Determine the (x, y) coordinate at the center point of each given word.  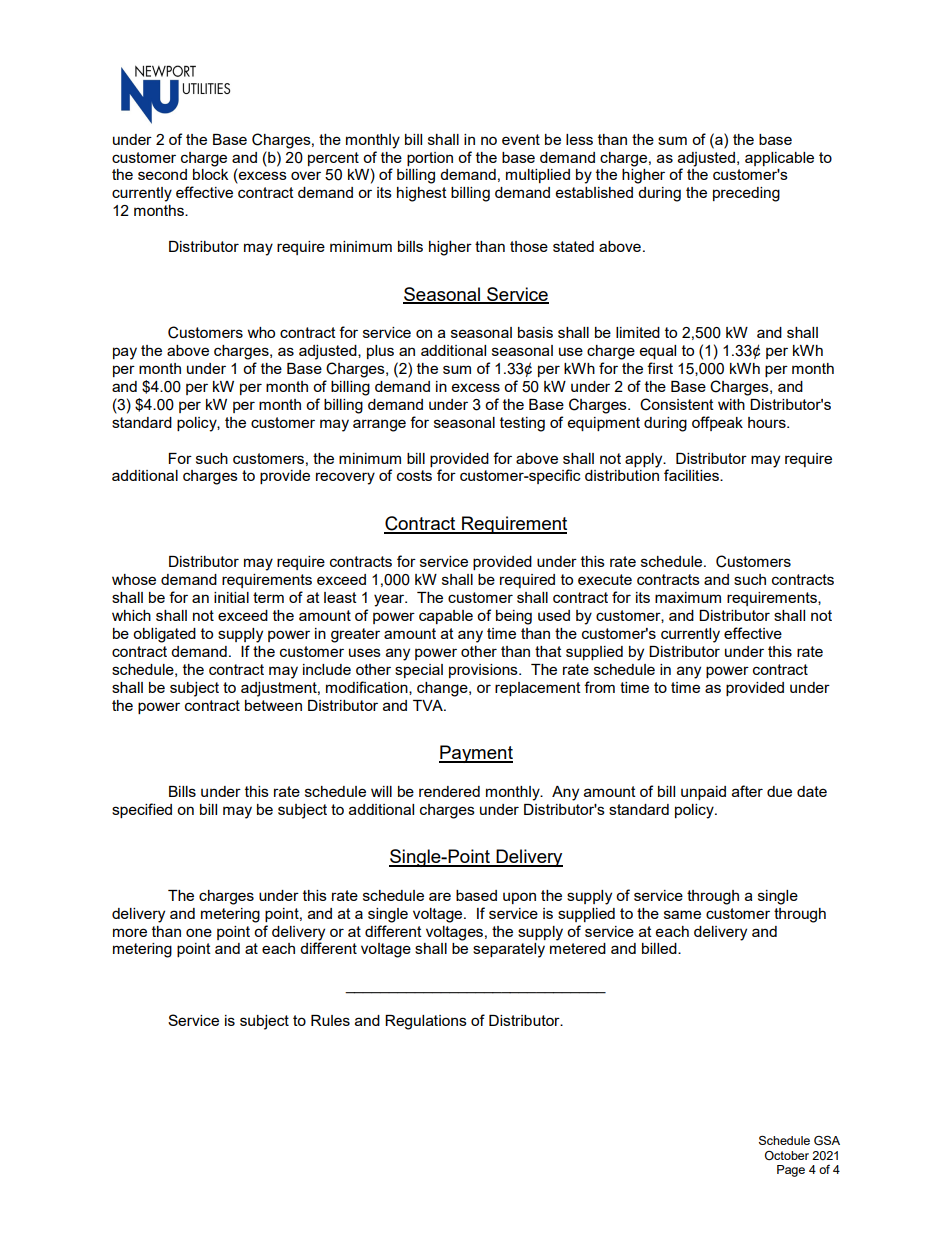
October (787, 1155)
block (210, 174)
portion (430, 159)
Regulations (426, 1022)
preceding (746, 194)
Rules (330, 1020)
